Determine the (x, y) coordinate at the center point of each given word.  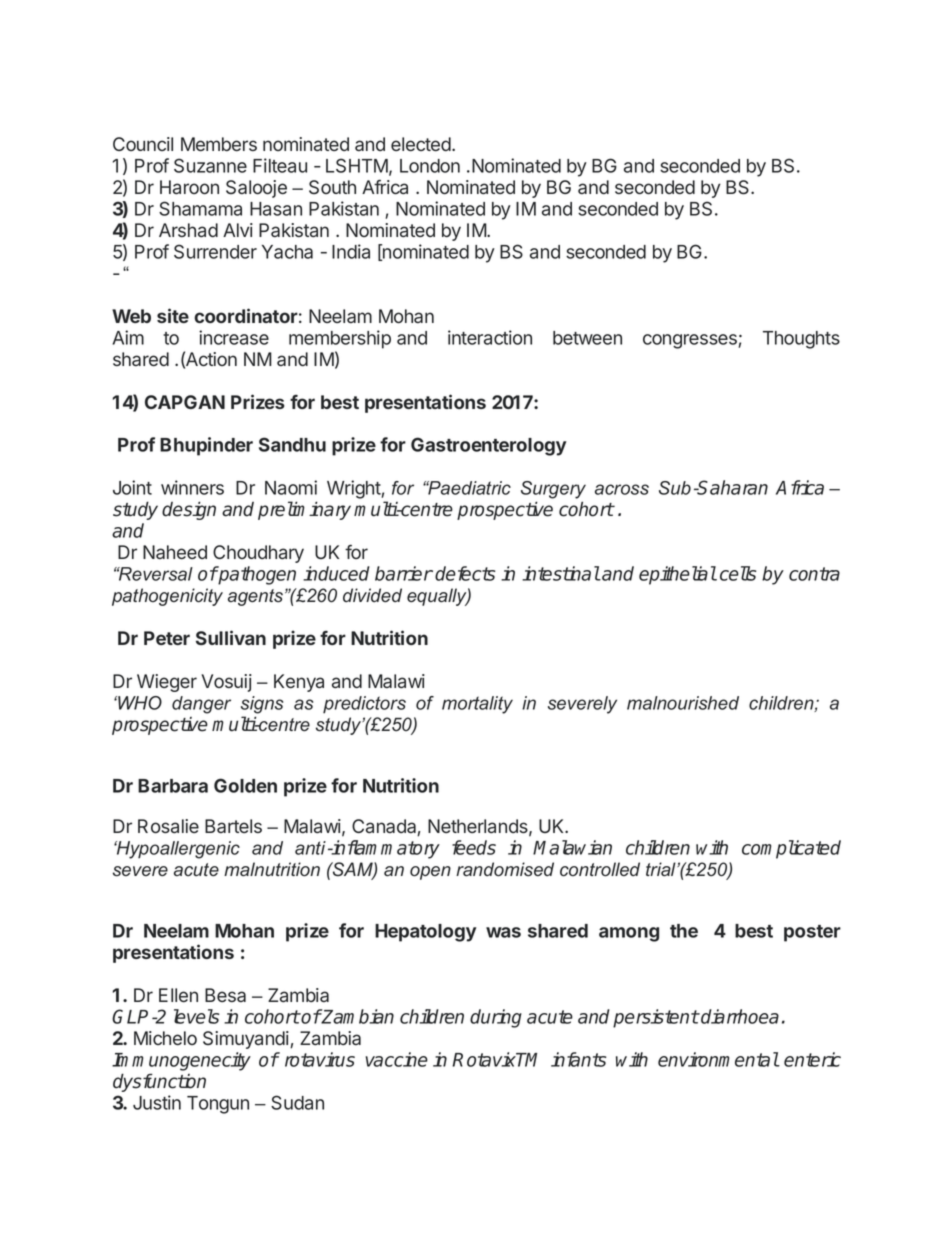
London (430, 166)
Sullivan (231, 637)
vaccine (397, 1059)
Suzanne (210, 165)
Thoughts (801, 340)
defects (465, 573)
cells (738, 573)
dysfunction (159, 1082)
